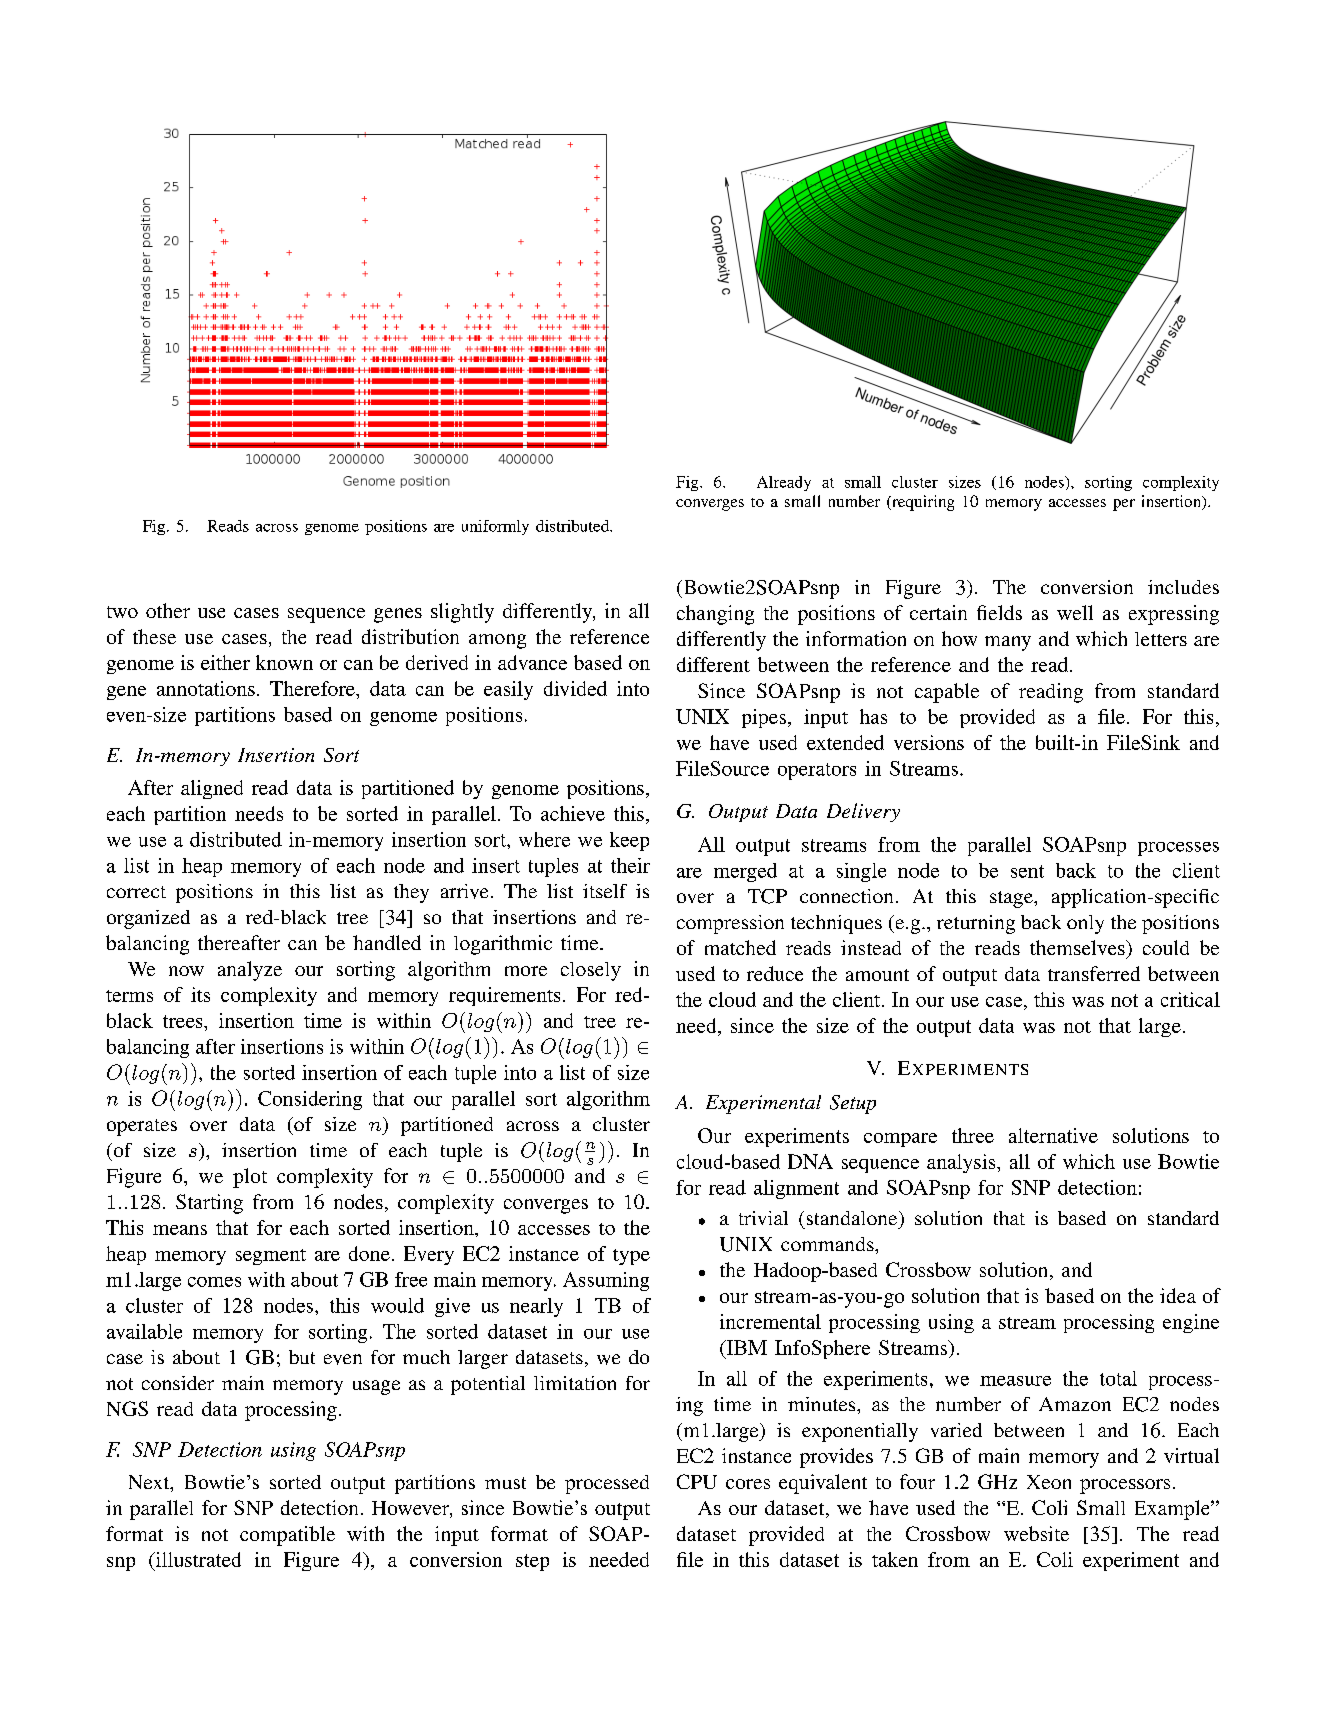  What do you see at coordinates (250, 1178) in the screenshot?
I see `plot` at bounding box center [250, 1178].
